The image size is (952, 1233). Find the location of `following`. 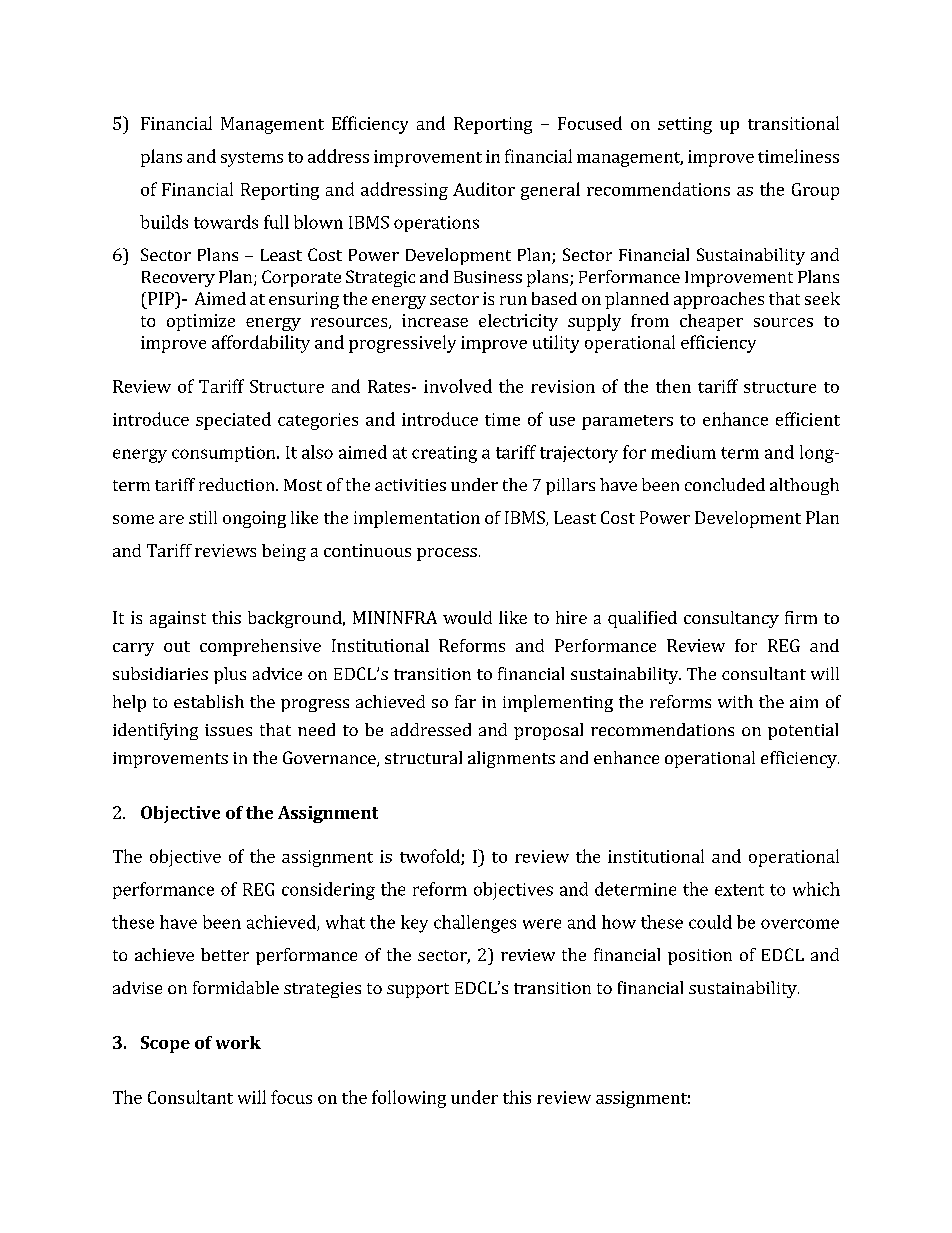

following is located at coordinates (409, 1099).
